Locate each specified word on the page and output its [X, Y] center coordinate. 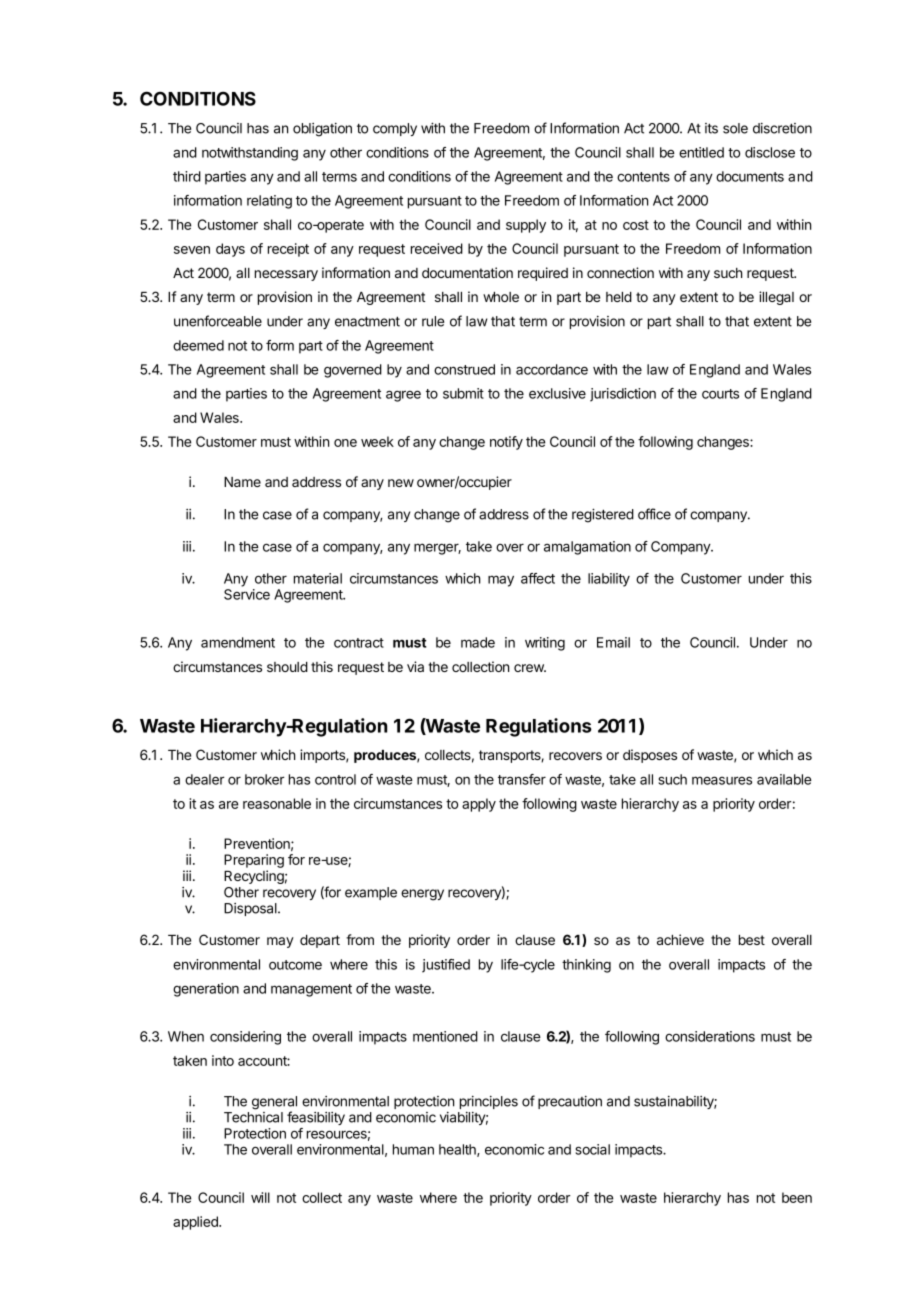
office [654, 514]
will [260, 1197]
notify [506, 443]
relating [269, 202]
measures [722, 780]
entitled [701, 152]
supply [526, 226]
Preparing [254, 861]
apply [479, 805]
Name [242, 482]
